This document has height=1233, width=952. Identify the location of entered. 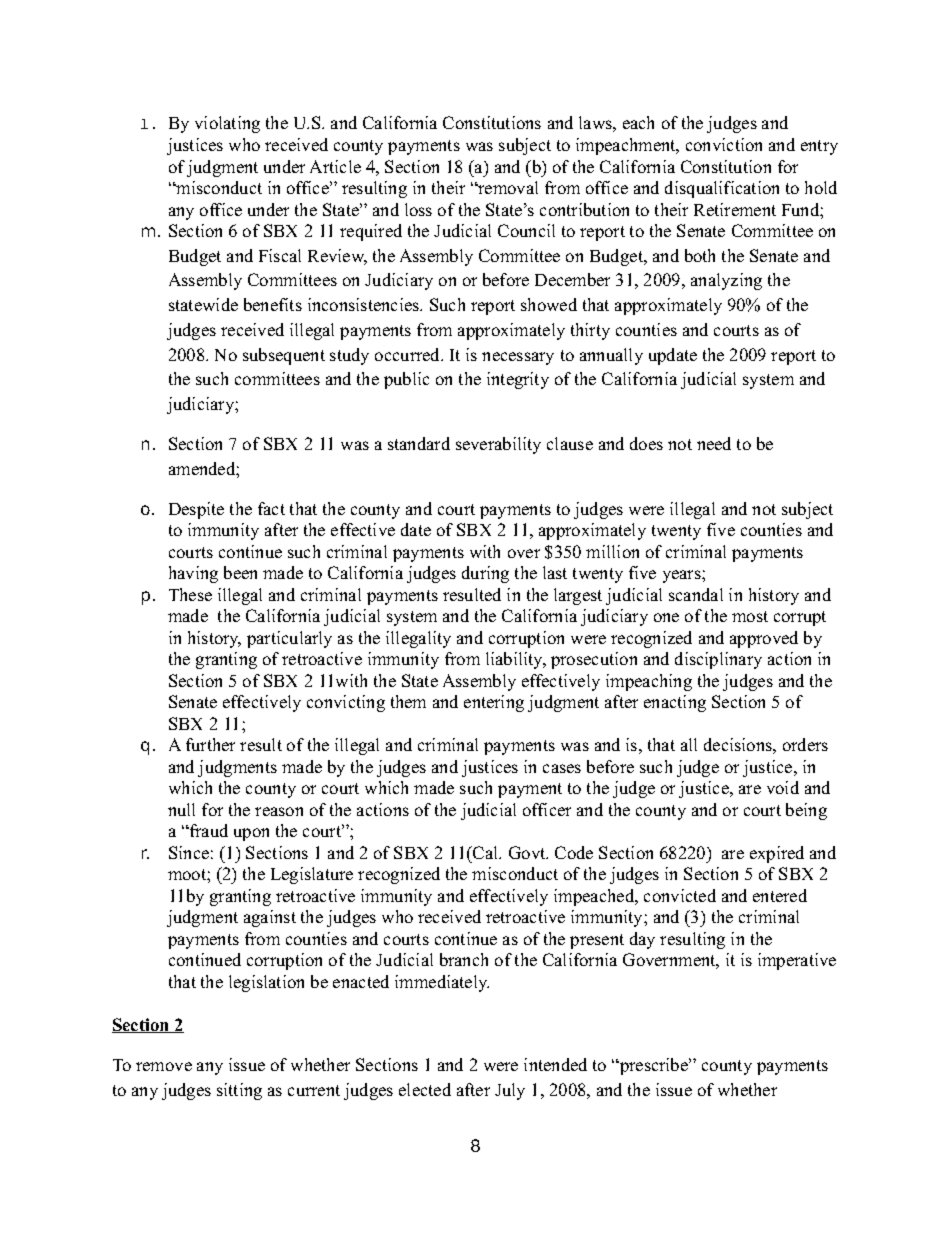
(780, 895).
